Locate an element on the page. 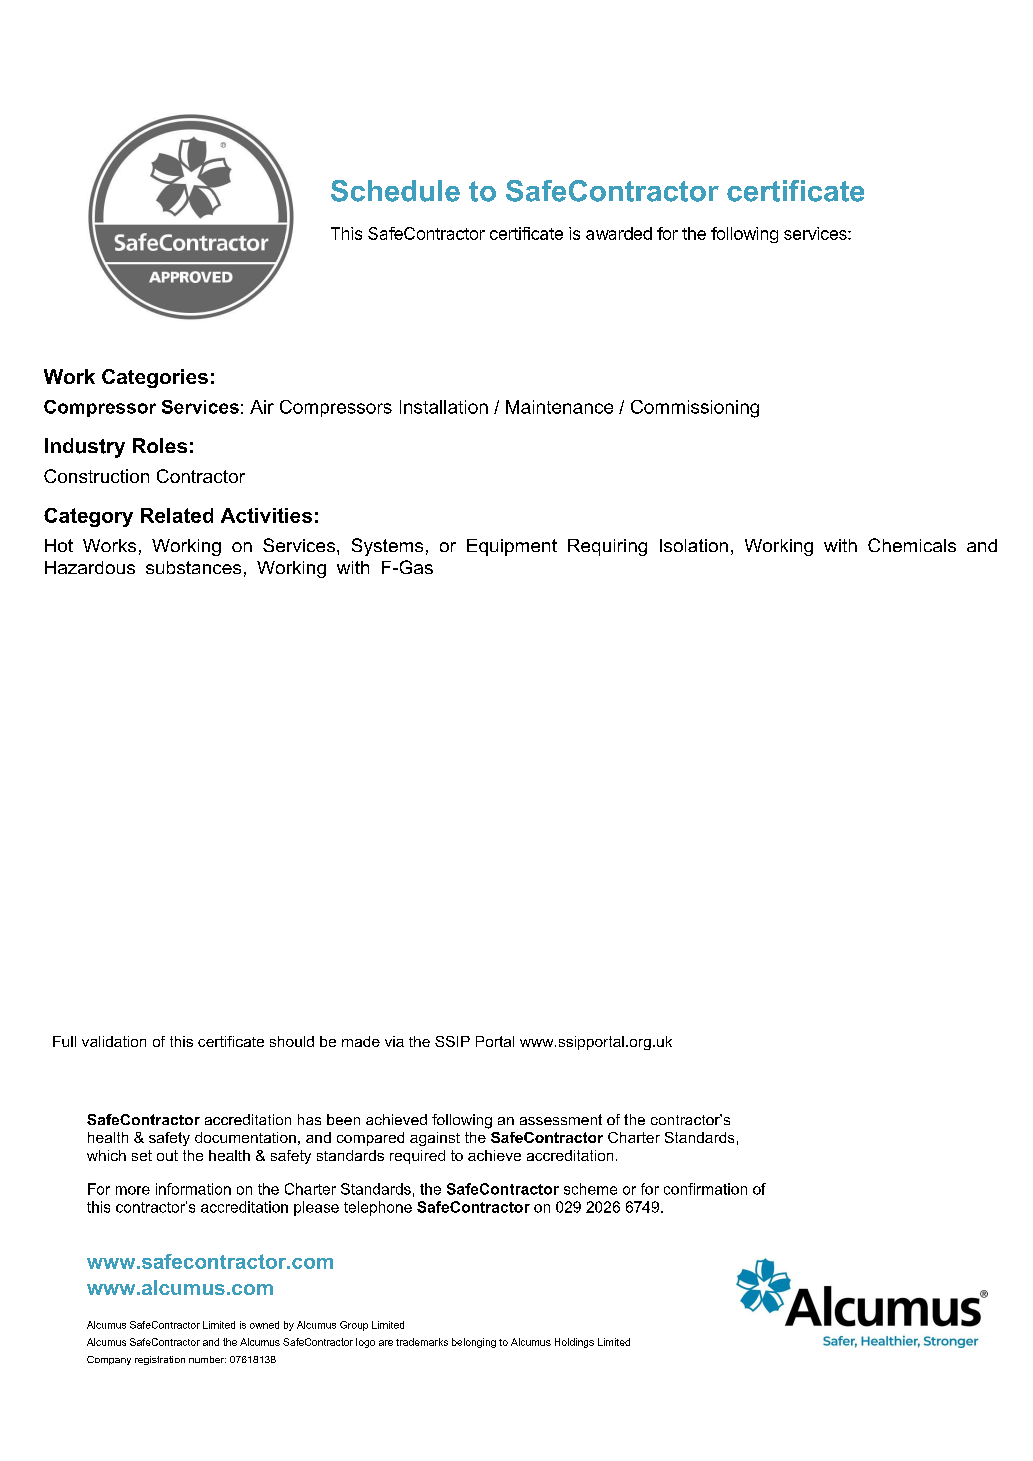 This image has height=1461, width=1033. confirmation is located at coordinates (705, 1189).
